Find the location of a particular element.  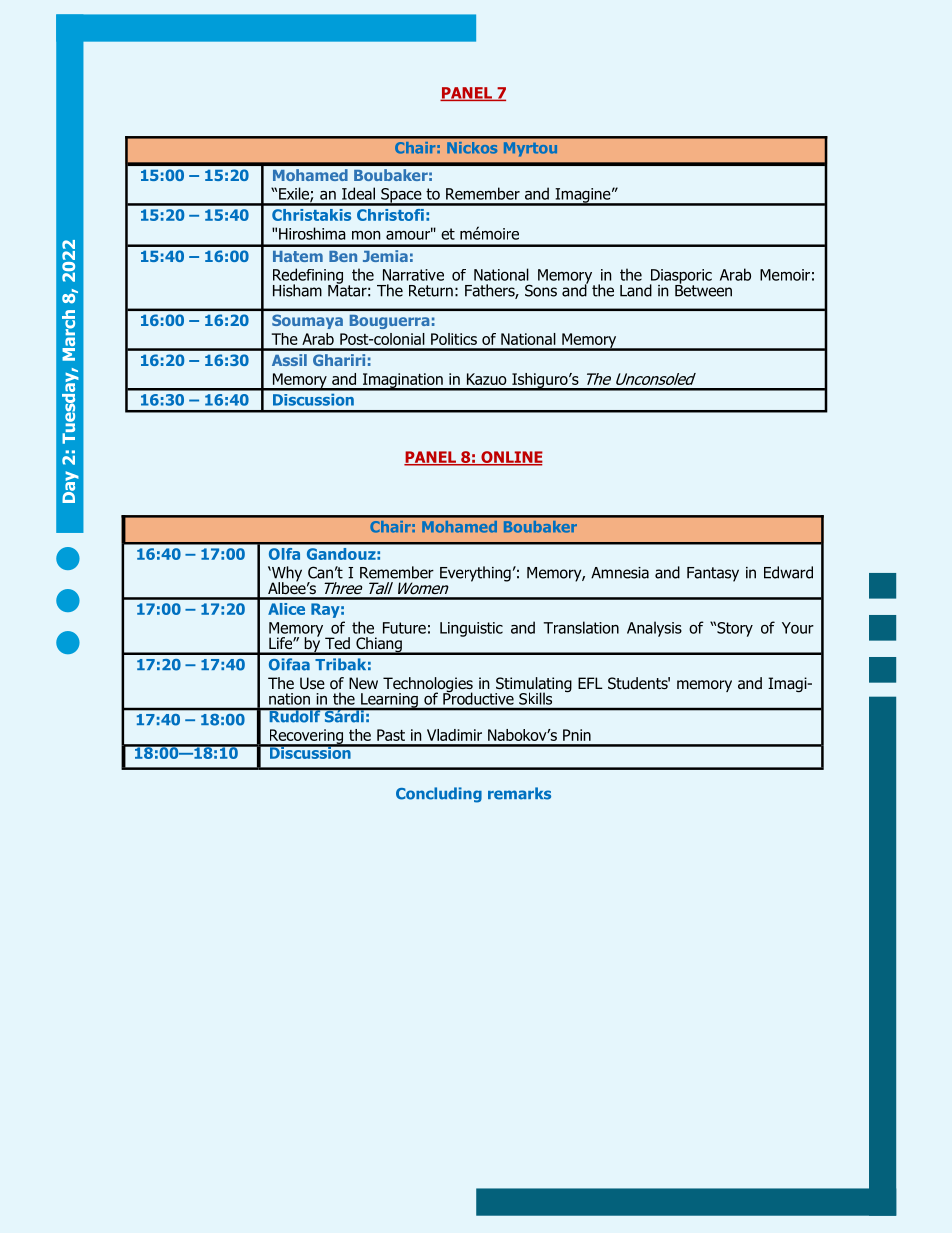

Future is located at coordinates (404, 628).
